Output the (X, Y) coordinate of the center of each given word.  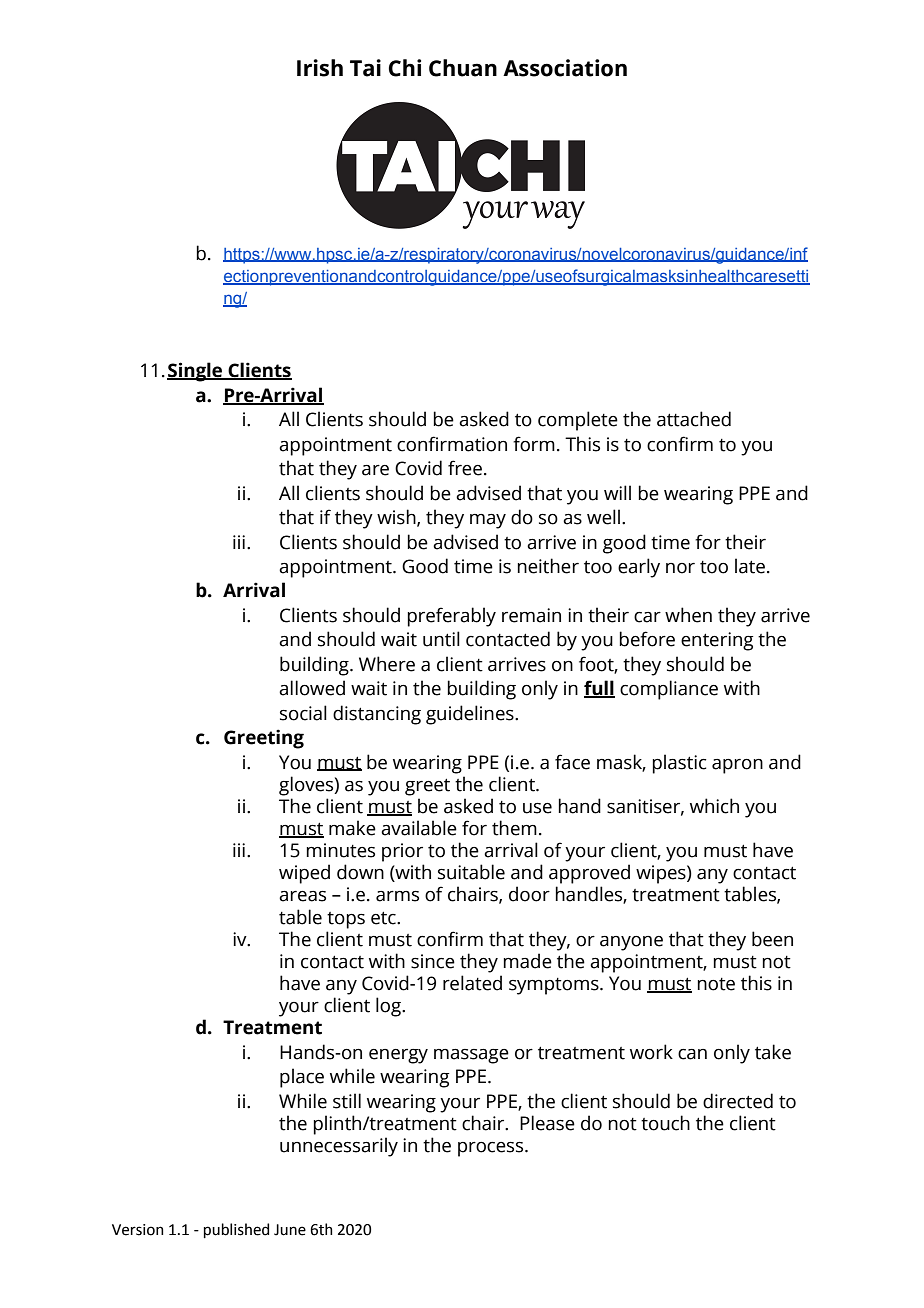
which (714, 806)
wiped (304, 874)
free (465, 468)
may (488, 521)
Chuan (463, 68)
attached (694, 419)
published (236, 1230)
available (419, 828)
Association (565, 68)
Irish (320, 68)
